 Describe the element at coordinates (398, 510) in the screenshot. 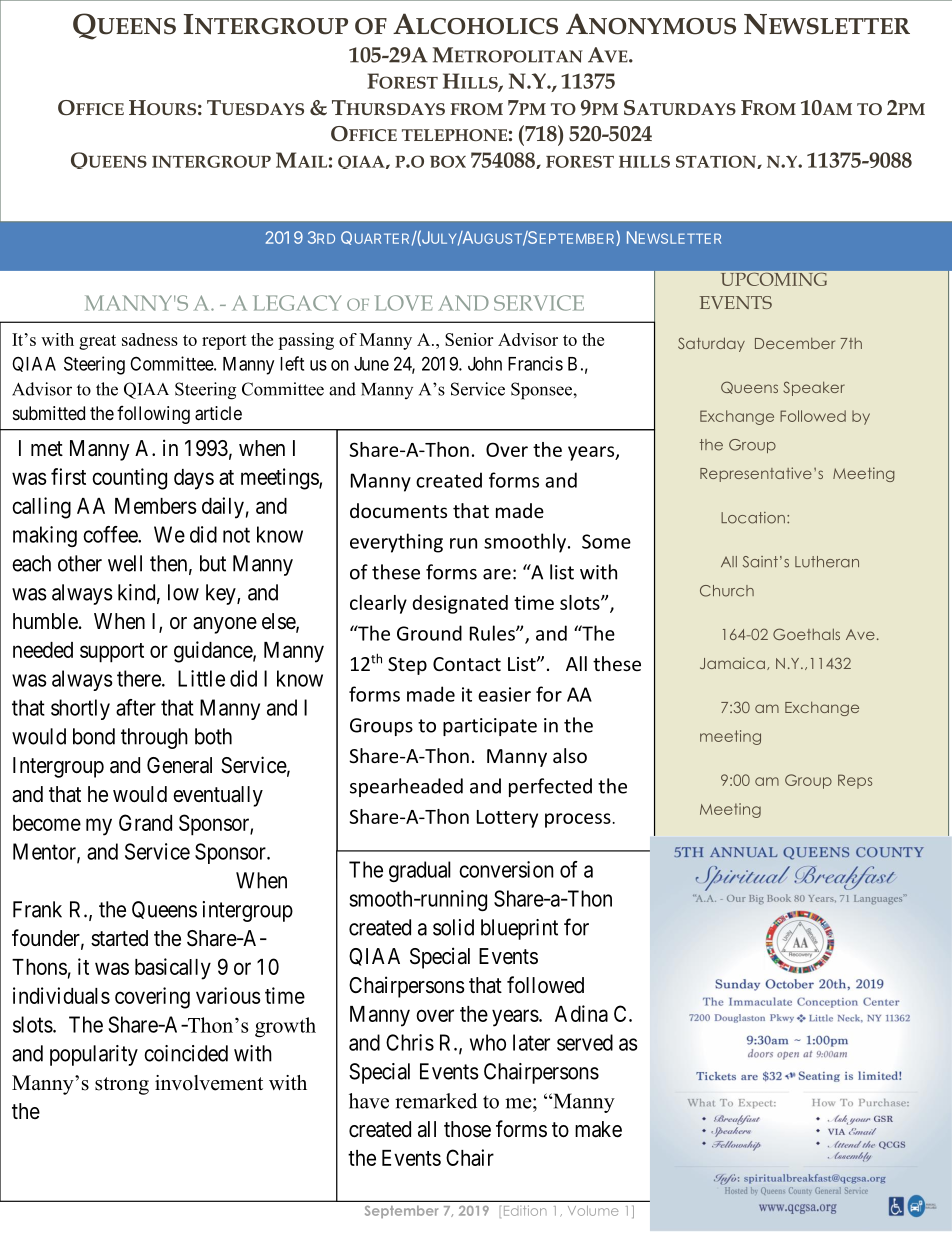

I see `documents` at that location.
